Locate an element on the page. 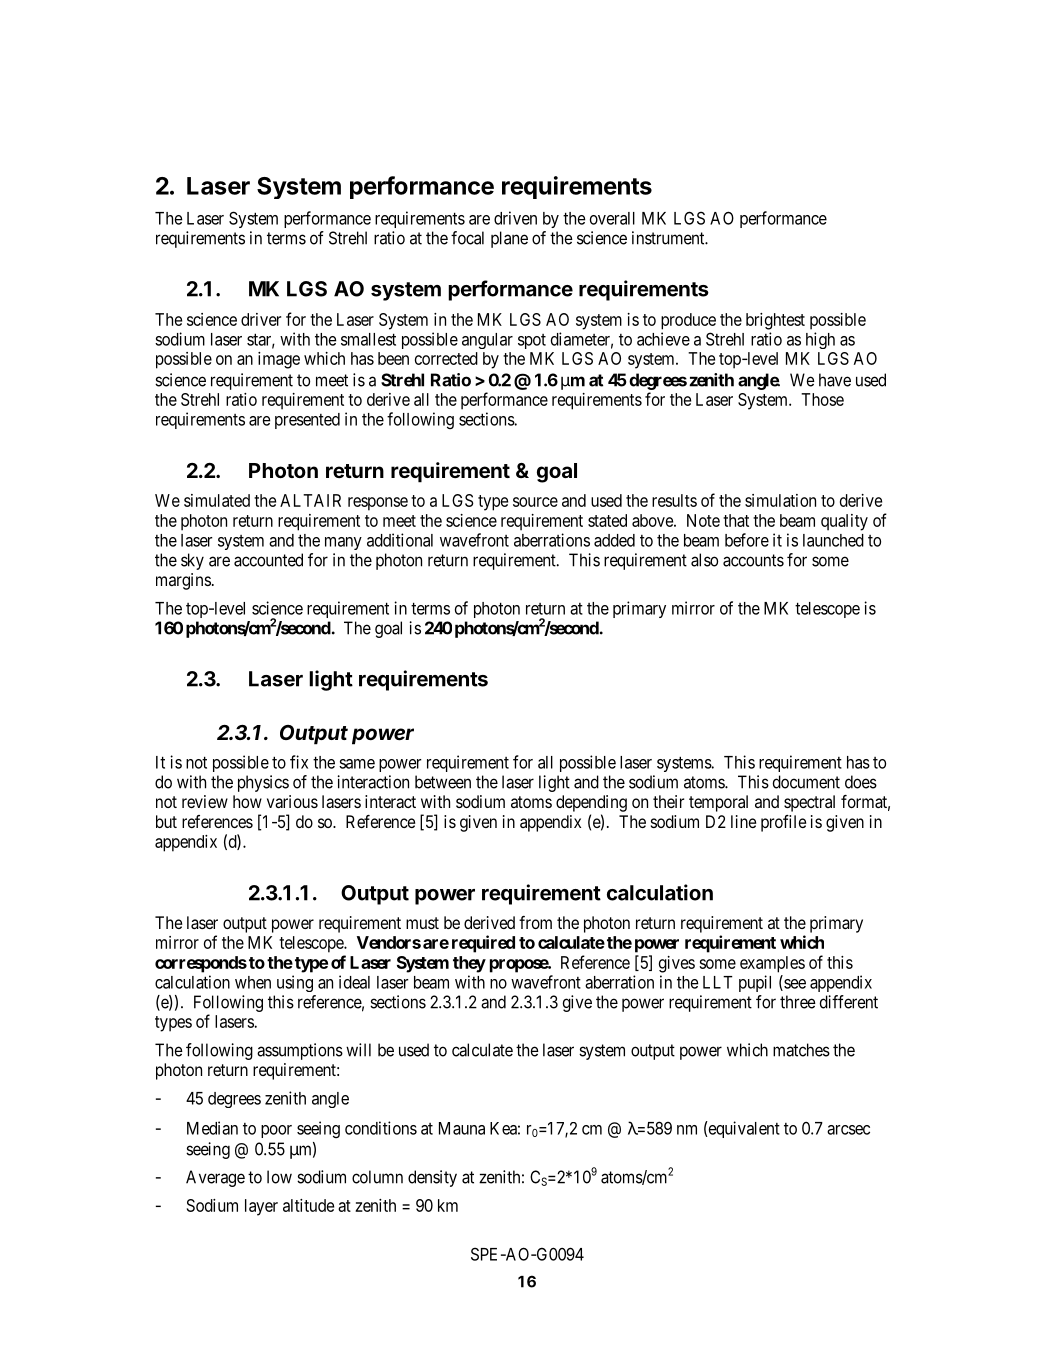 The image size is (1053, 1362). when is located at coordinates (253, 982).
